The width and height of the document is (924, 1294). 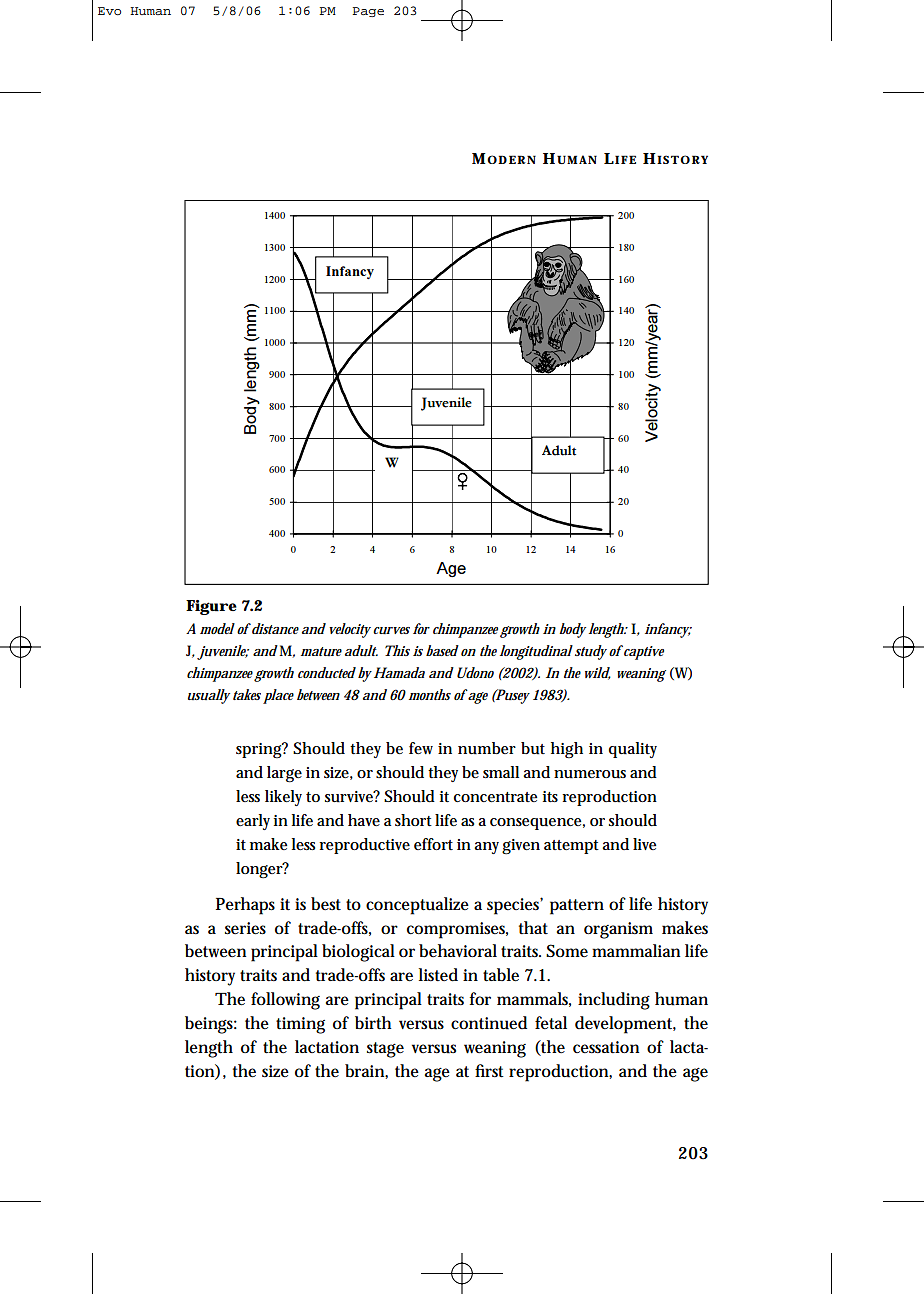 What do you see at coordinates (591, 652) in the document?
I see `study` at bounding box center [591, 652].
